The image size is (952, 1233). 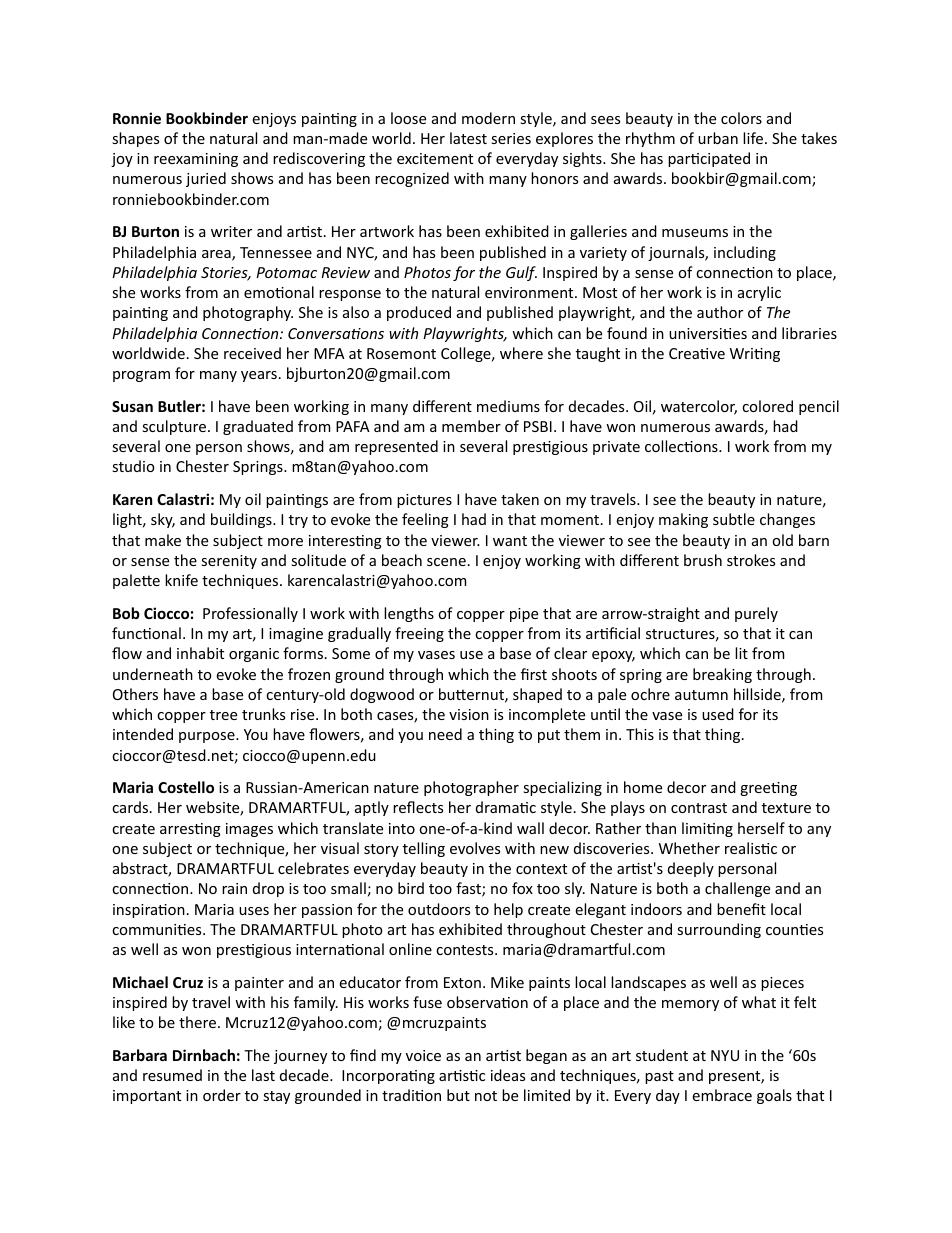 I want to click on member, so click(x=471, y=426).
